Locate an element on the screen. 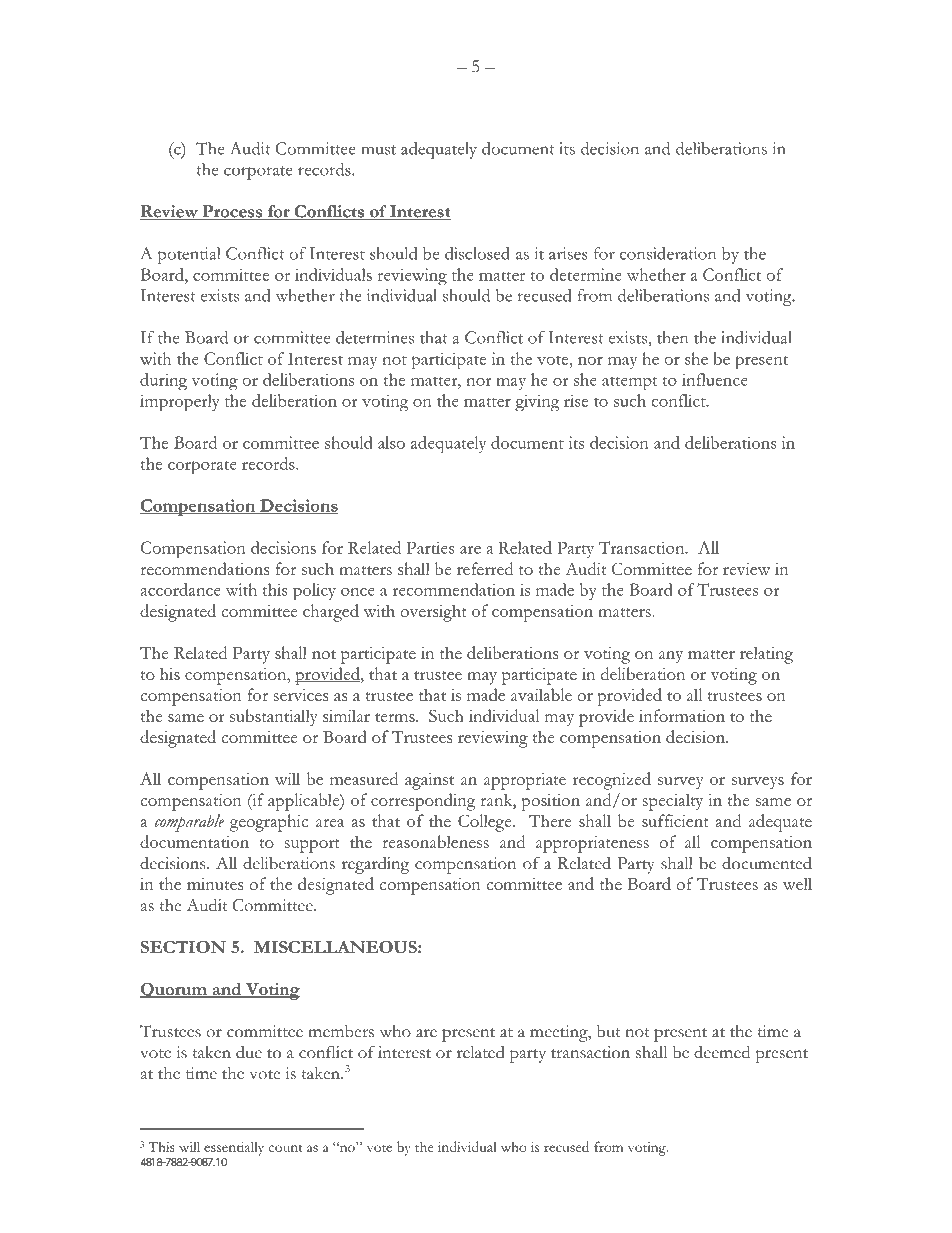 This screenshot has height=1233, width=952. College is located at coordinates (486, 823).
